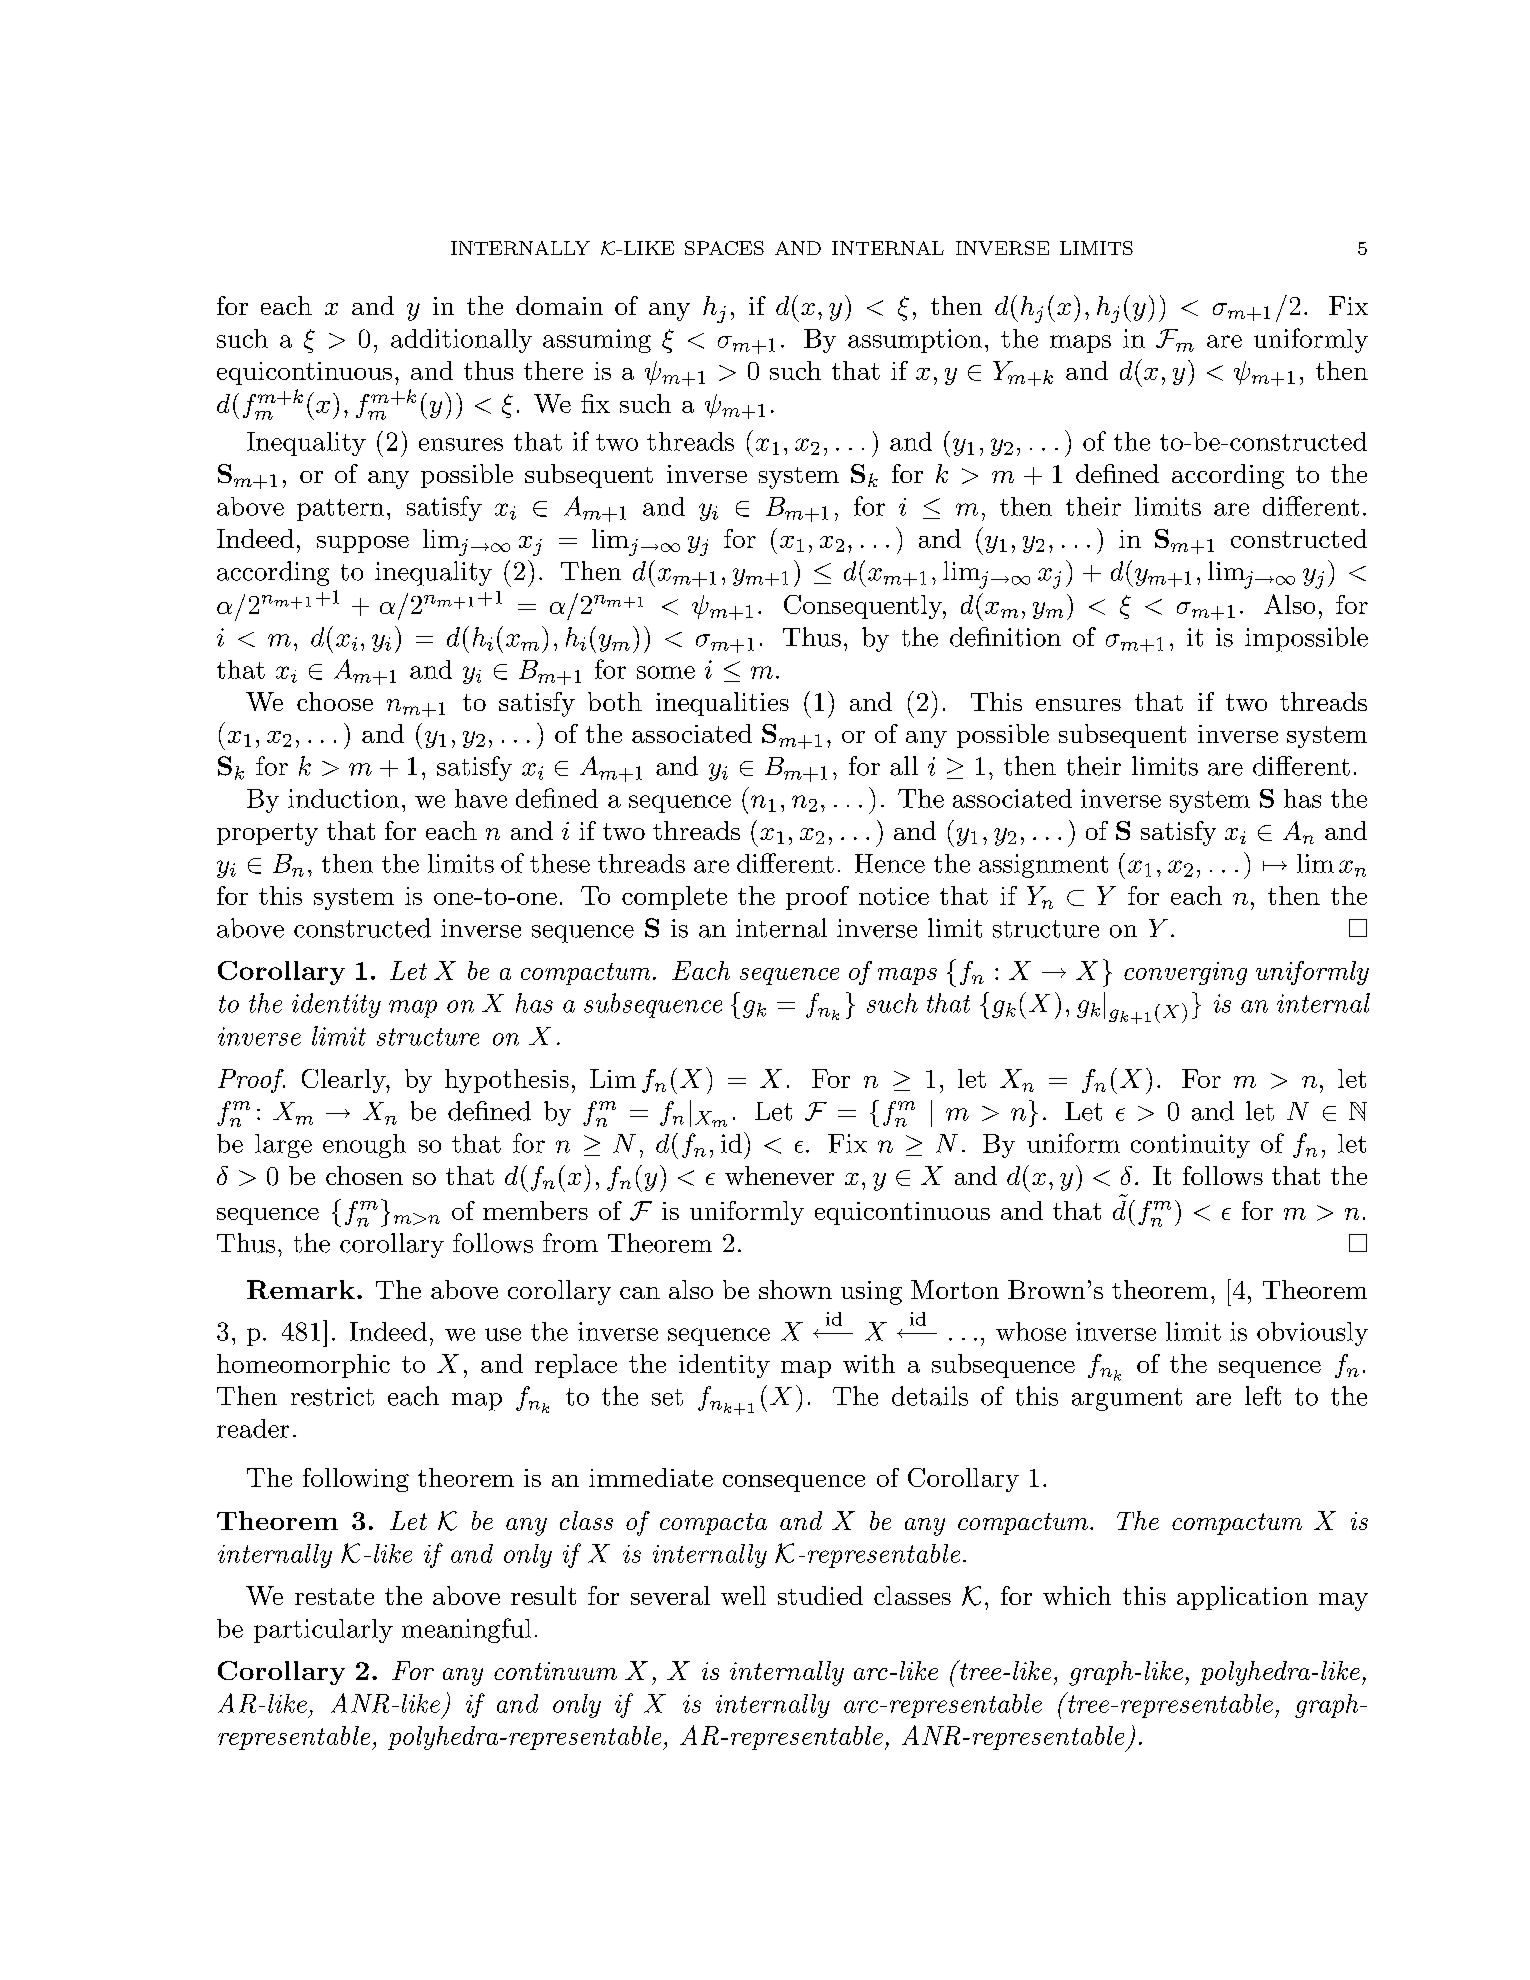 The height and width of the screenshot is (1980, 1530). Describe the element at coordinates (724, 248) in the screenshot. I see `SPACES` at that location.
